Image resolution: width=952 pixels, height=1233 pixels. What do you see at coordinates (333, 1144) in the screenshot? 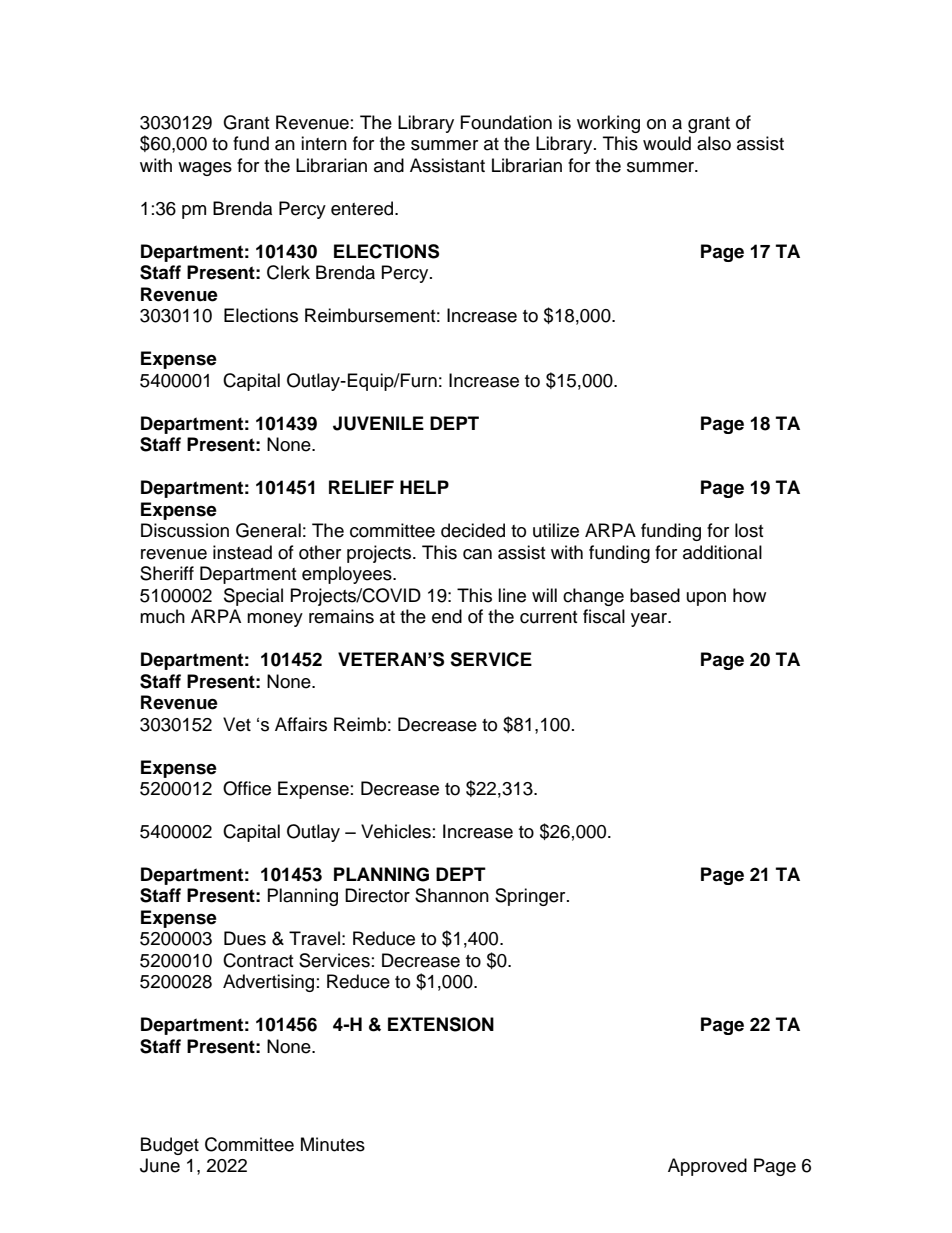
I see `Minutes` at bounding box center [333, 1144].
